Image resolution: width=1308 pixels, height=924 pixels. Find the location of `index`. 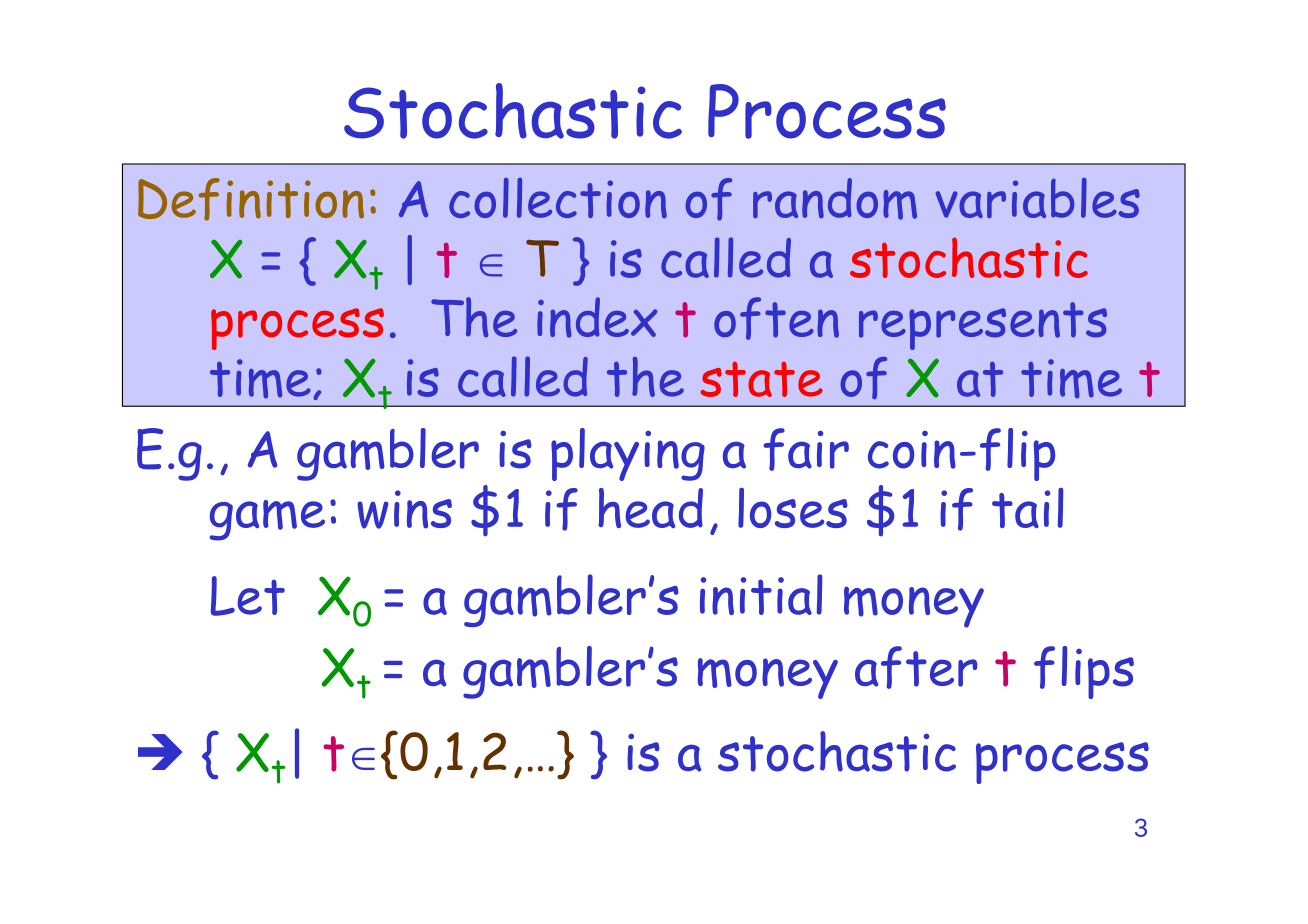

index is located at coordinates (597, 317).
